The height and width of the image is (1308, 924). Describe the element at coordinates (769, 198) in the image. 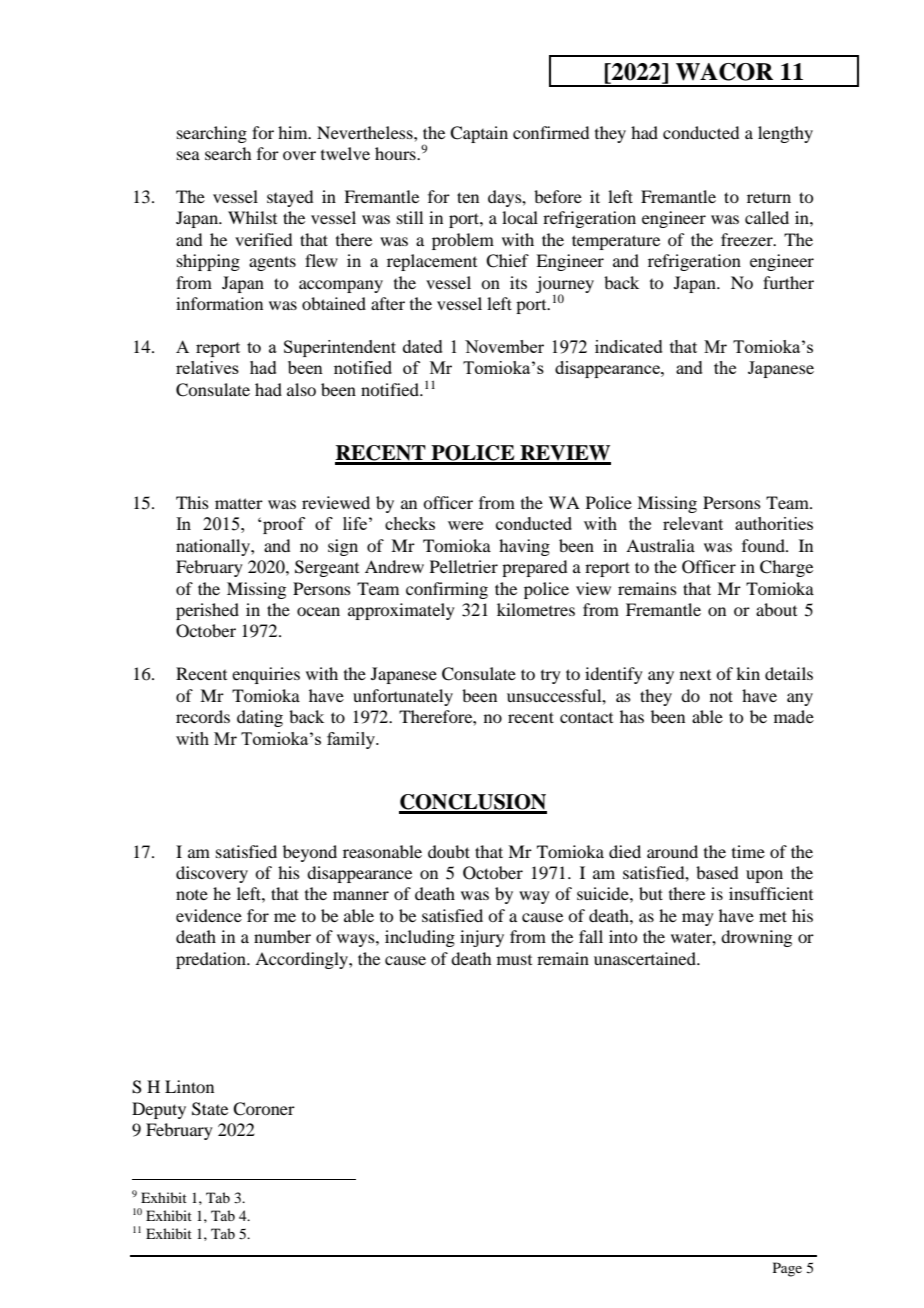

I see `return` at that location.
